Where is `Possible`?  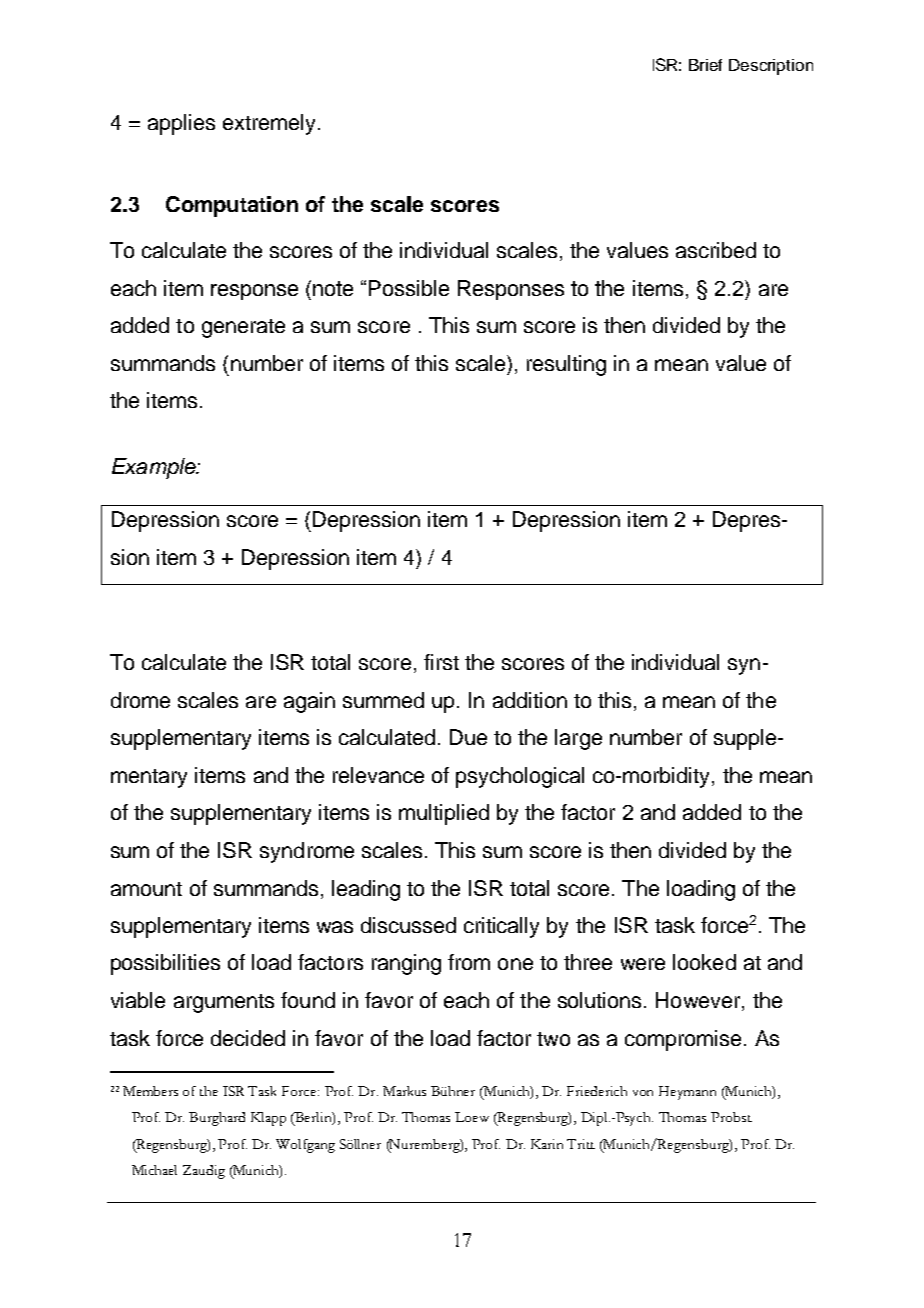 Possible is located at coordinates (409, 288).
